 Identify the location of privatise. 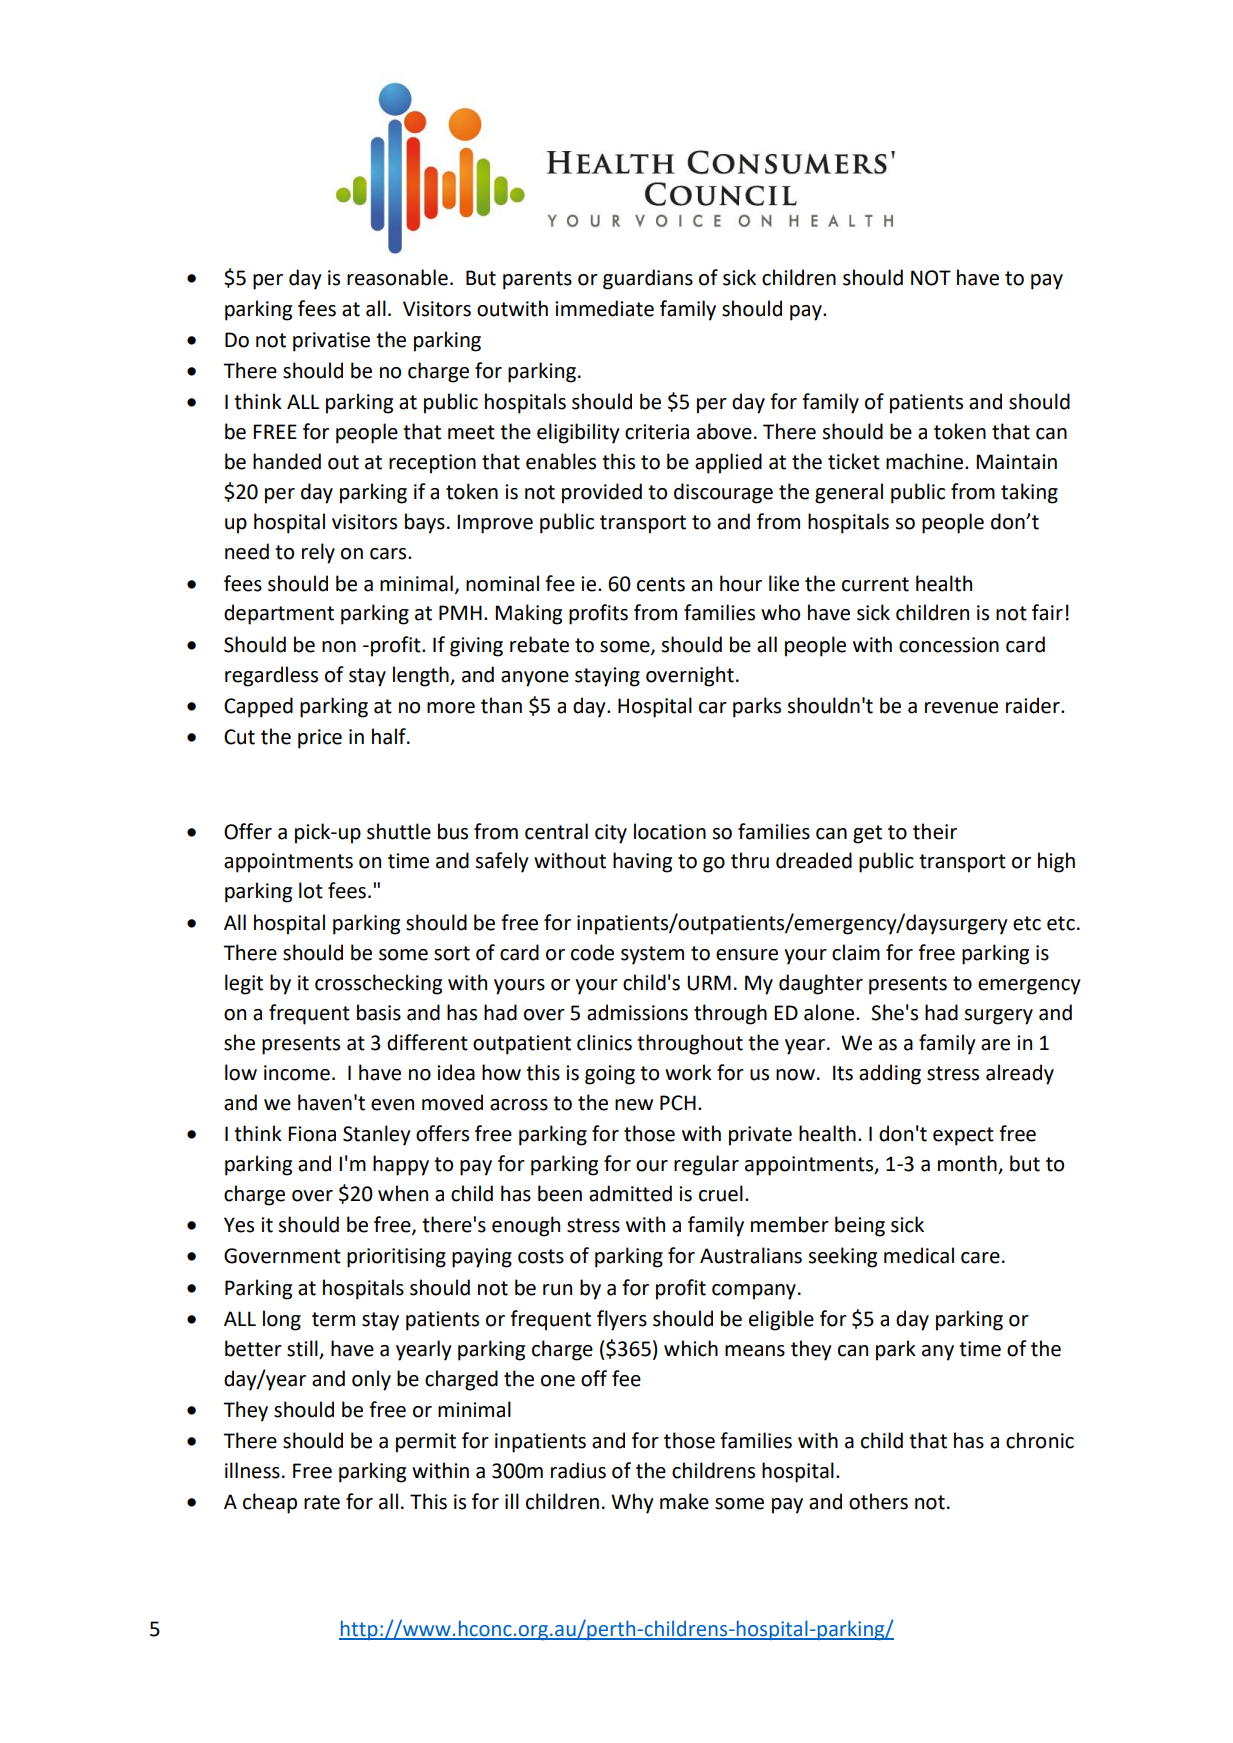
(331, 342).
